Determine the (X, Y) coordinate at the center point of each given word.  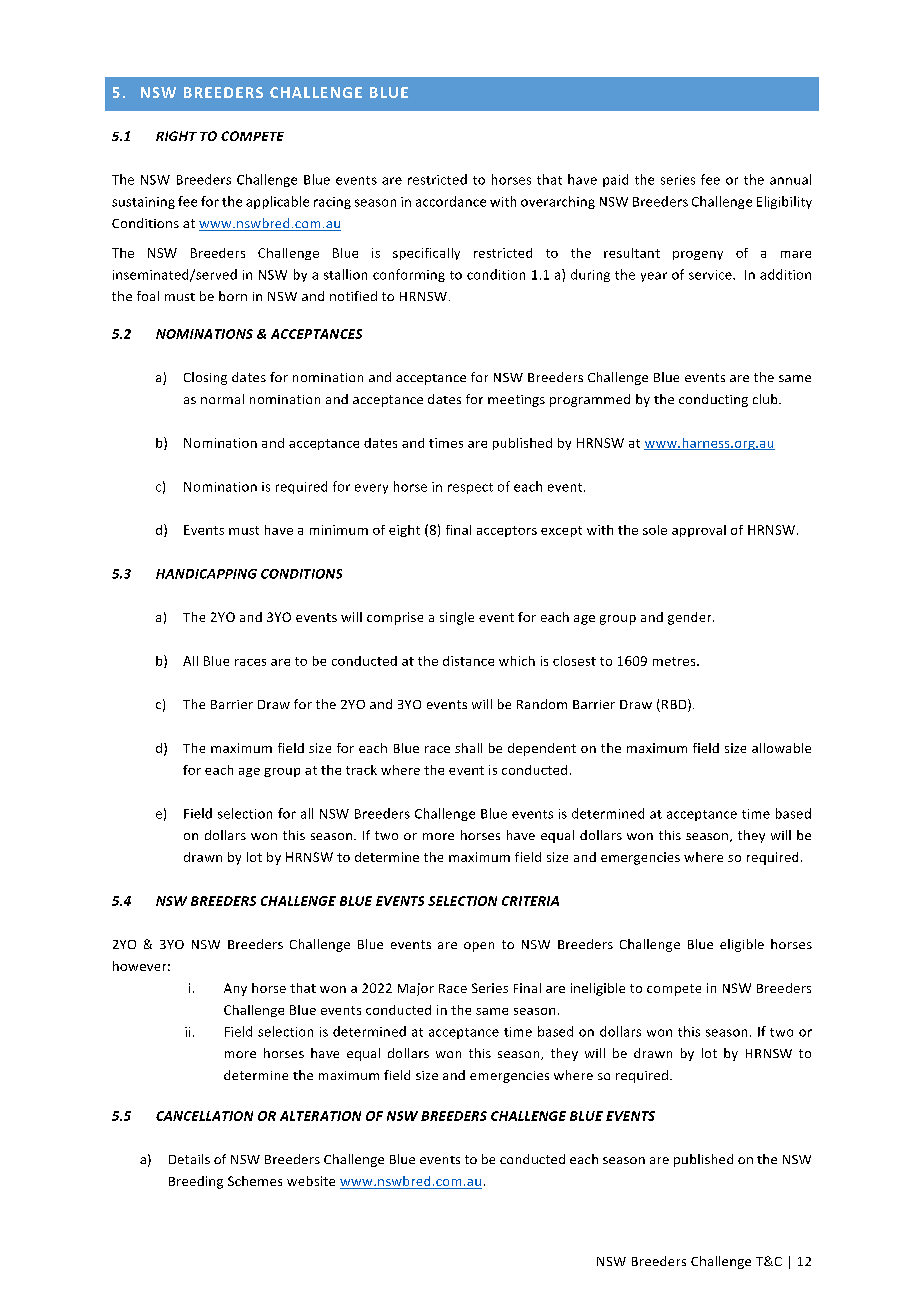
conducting (713, 400)
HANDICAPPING (206, 574)
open (479, 947)
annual (790, 179)
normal (222, 399)
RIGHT (176, 136)
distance (468, 661)
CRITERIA (530, 901)
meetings (516, 401)
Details (189, 1159)
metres (675, 661)
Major (416, 989)
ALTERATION (320, 1116)
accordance (451, 201)
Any (235, 989)
